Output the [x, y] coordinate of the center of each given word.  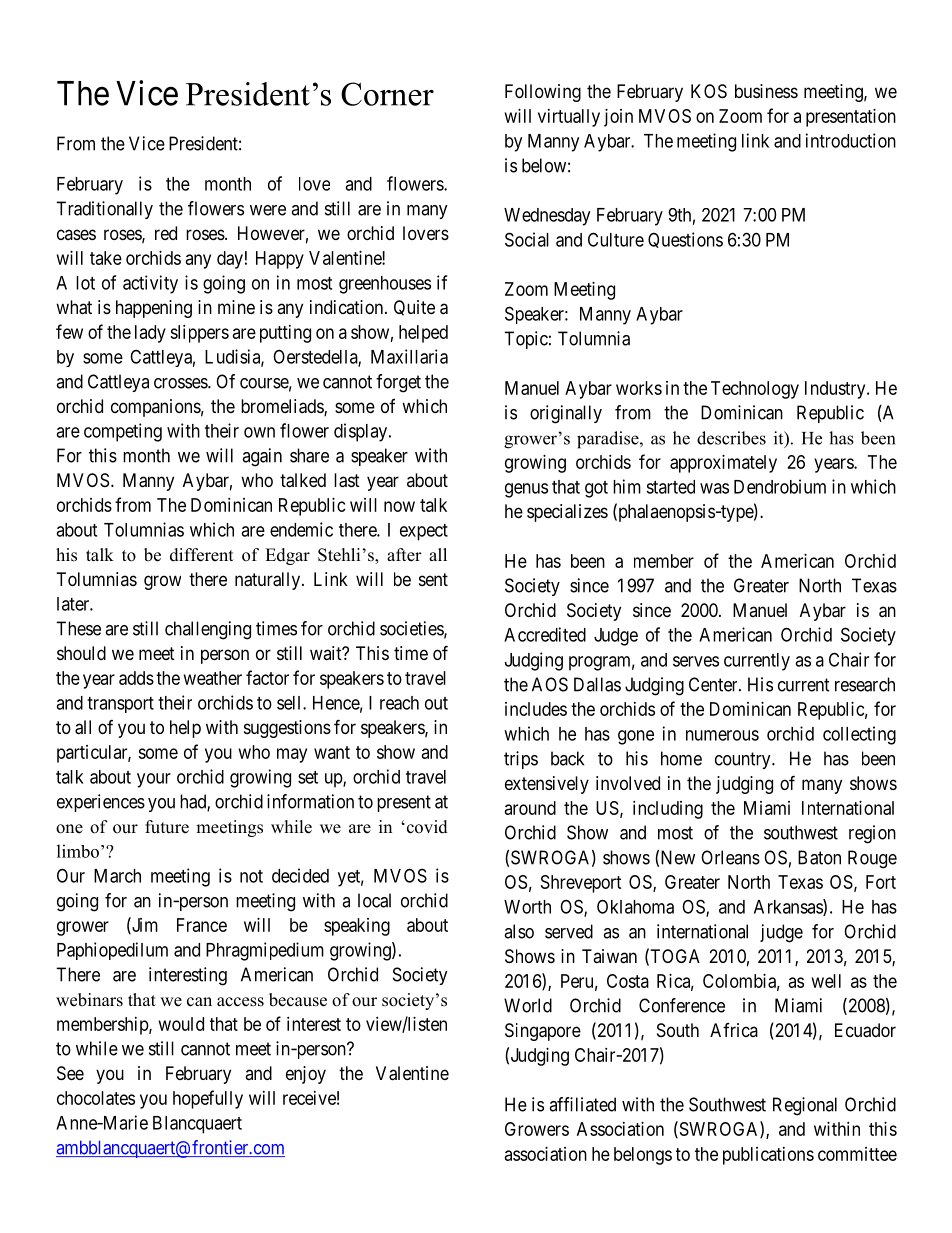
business [766, 91]
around [530, 808]
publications [768, 1156]
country [744, 760]
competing [123, 432]
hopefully [208, 1099]
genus [526, 490]
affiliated [582, 1104]
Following [543, 93]
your [154, 780]
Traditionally [104, 210]
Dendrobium [780, 486]
